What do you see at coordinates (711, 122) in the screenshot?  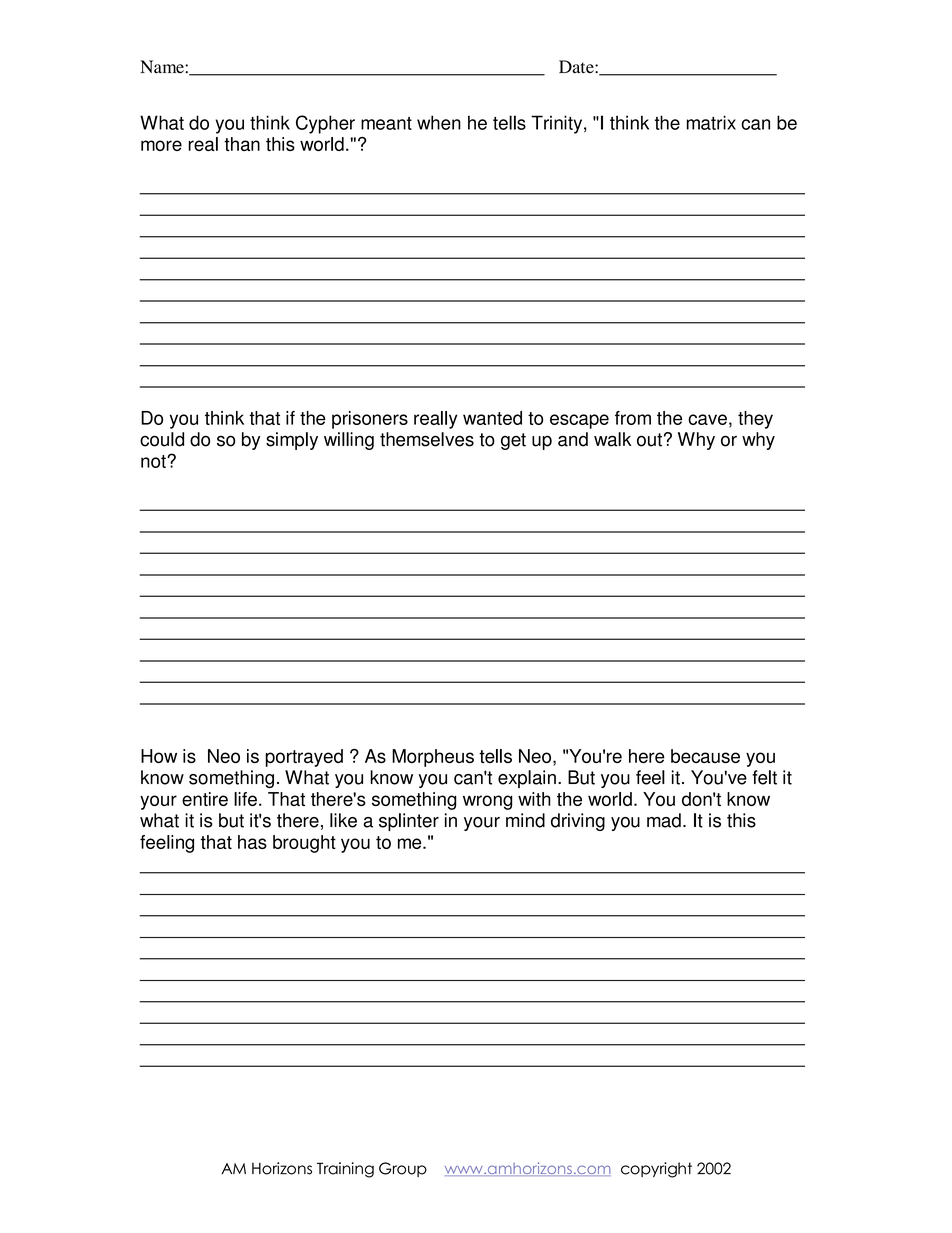 I see `matrix` at bounding box center [711, 122].
